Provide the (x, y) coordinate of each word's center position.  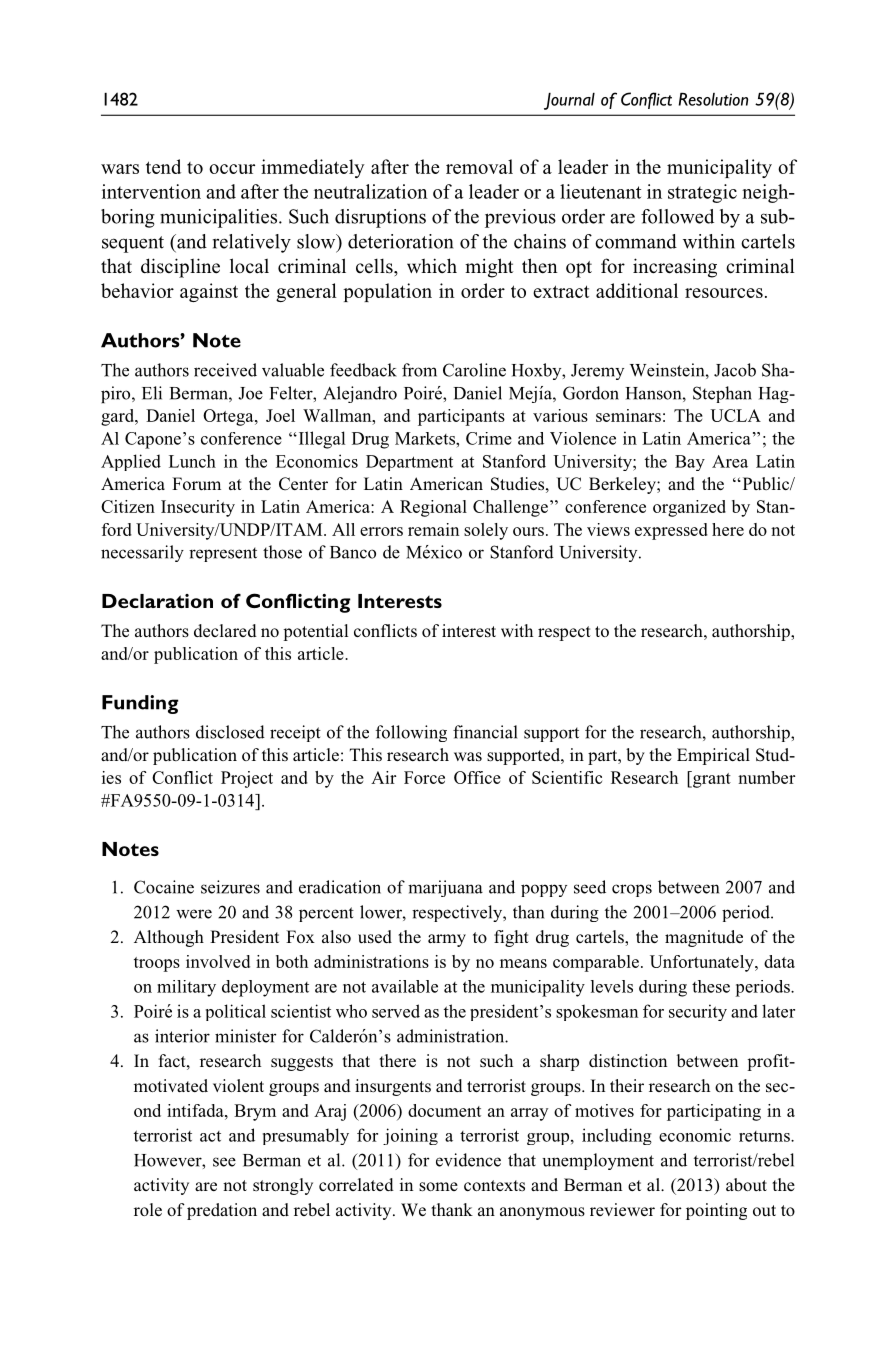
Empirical (713, 756)
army (447, 940)
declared (225, 630)
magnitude (704, 938)
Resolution (713, 99)
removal (479, 166)
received (225, 370)
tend (163, 166)
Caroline (474, 370)
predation (222, 1211)
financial (485, 732)
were (194, 914)
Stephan (722, 394)
